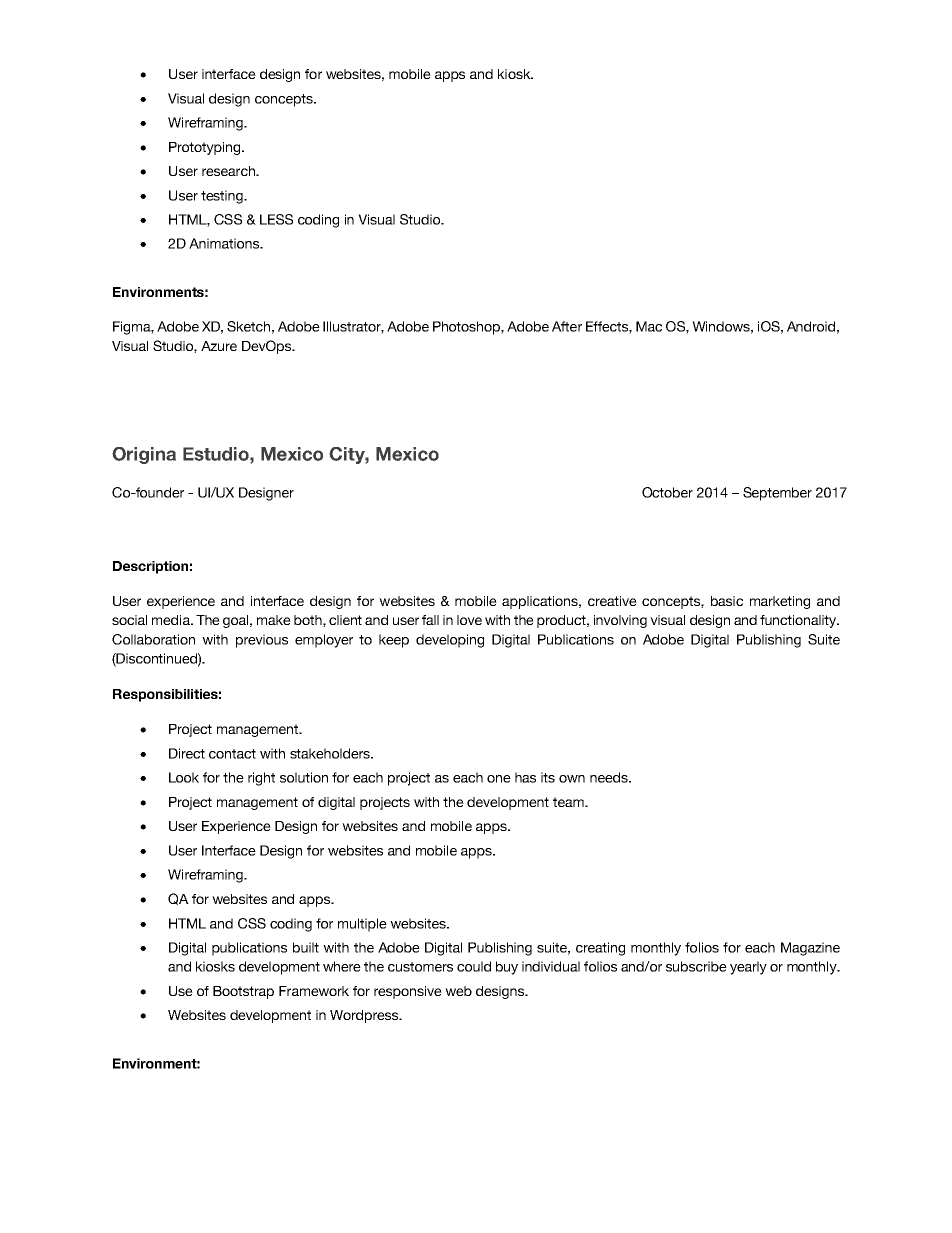 The image size is (952, 1233). Describe the element at coordinates (276, 219) in the screenshot. I see `LESS` at that location.
